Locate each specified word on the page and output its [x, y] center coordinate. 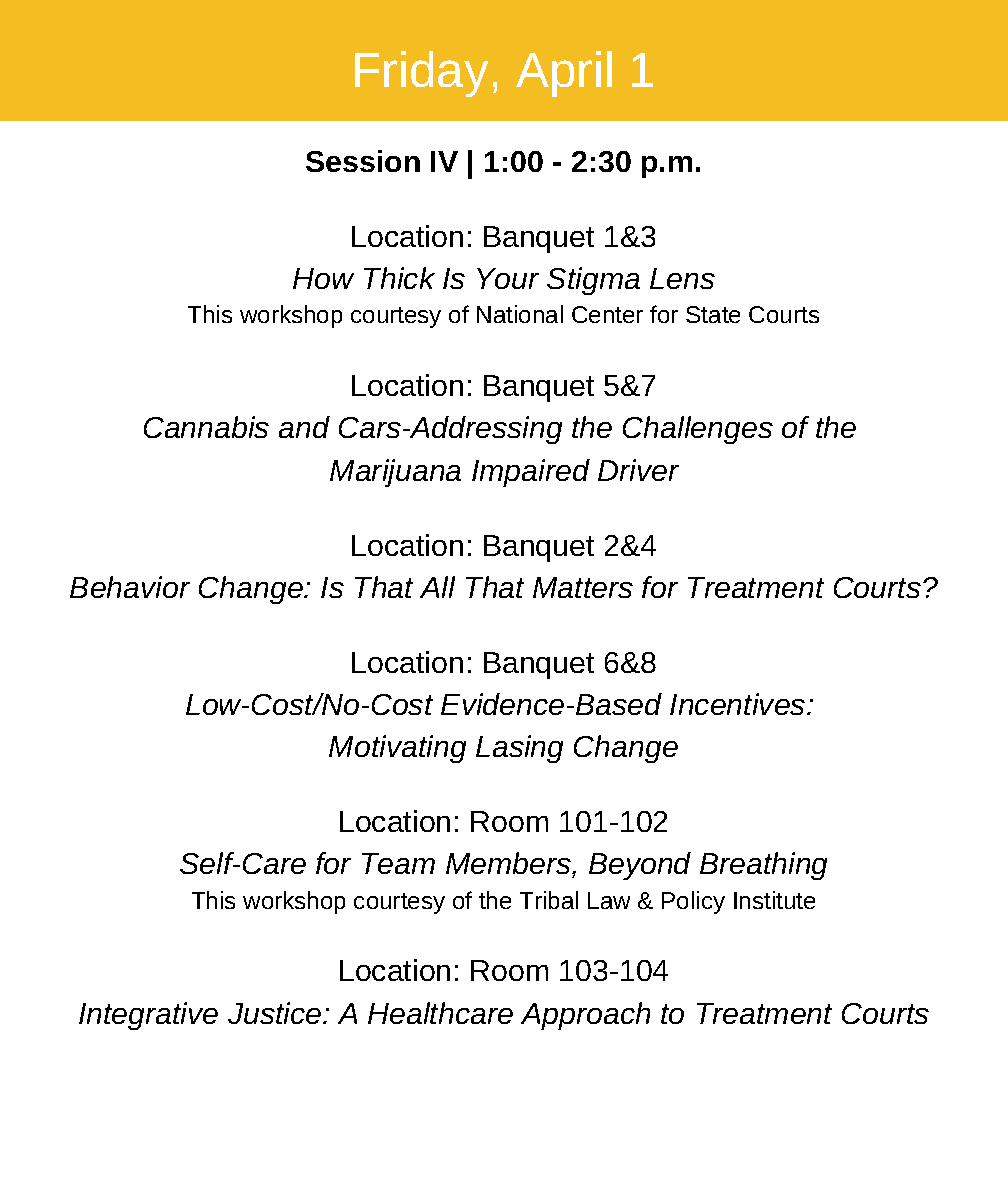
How [323, 278]
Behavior [130, 587]
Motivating [397, 749]
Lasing [519, 749]
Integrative [148, 1016]
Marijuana [395, 473]
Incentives [739, 704]
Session [363, 161]
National [520, 314]
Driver [638, 470]
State [713, 314]
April [564, 74]
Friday [421, 74]
